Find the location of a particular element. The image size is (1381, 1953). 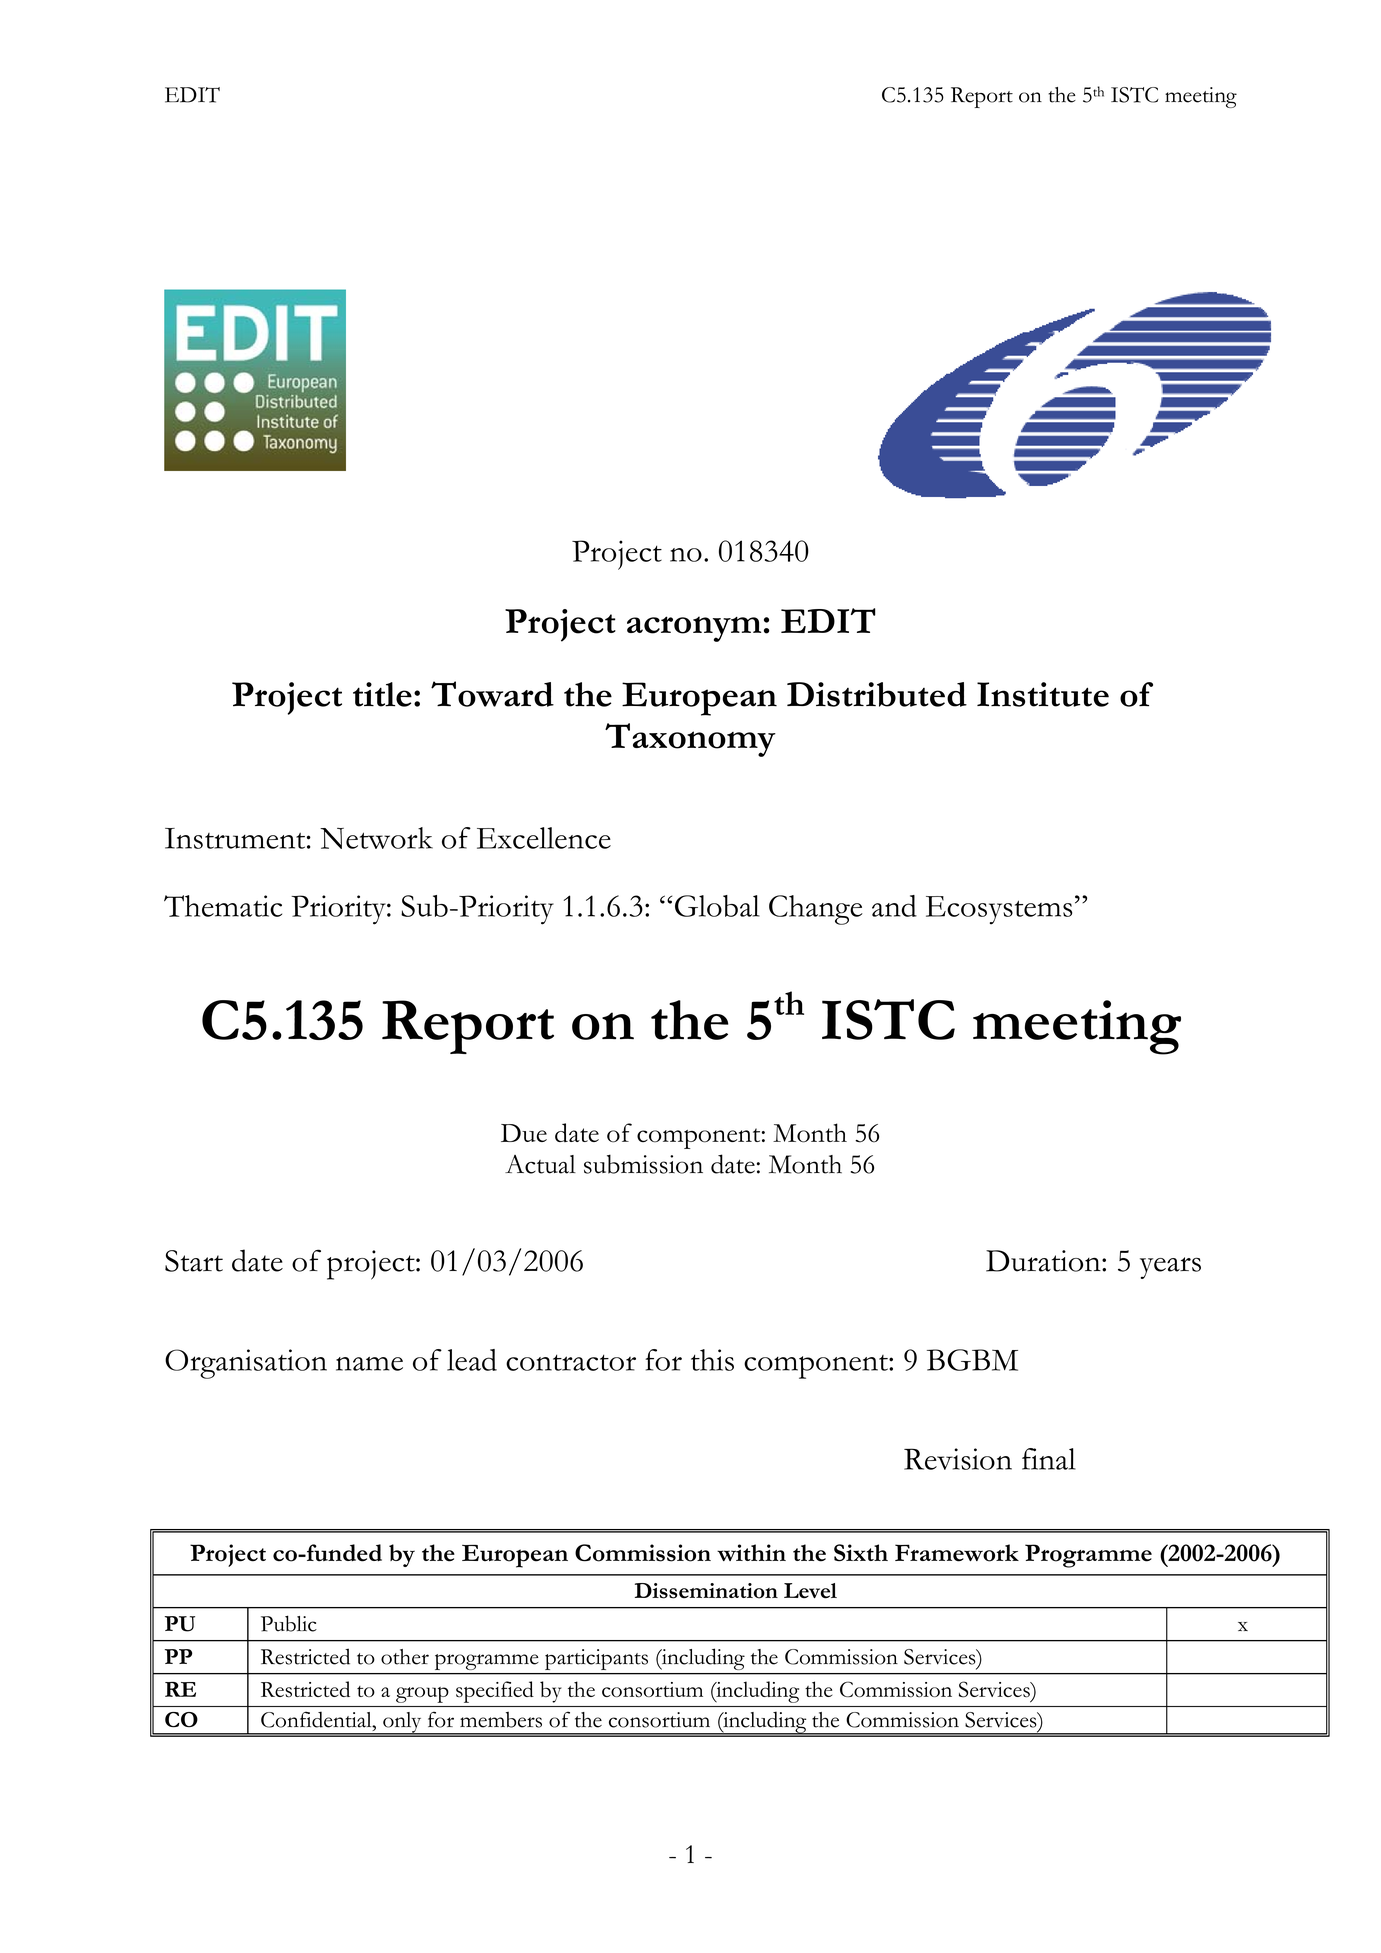

Confidential is located at coordinates (317, 1719).
